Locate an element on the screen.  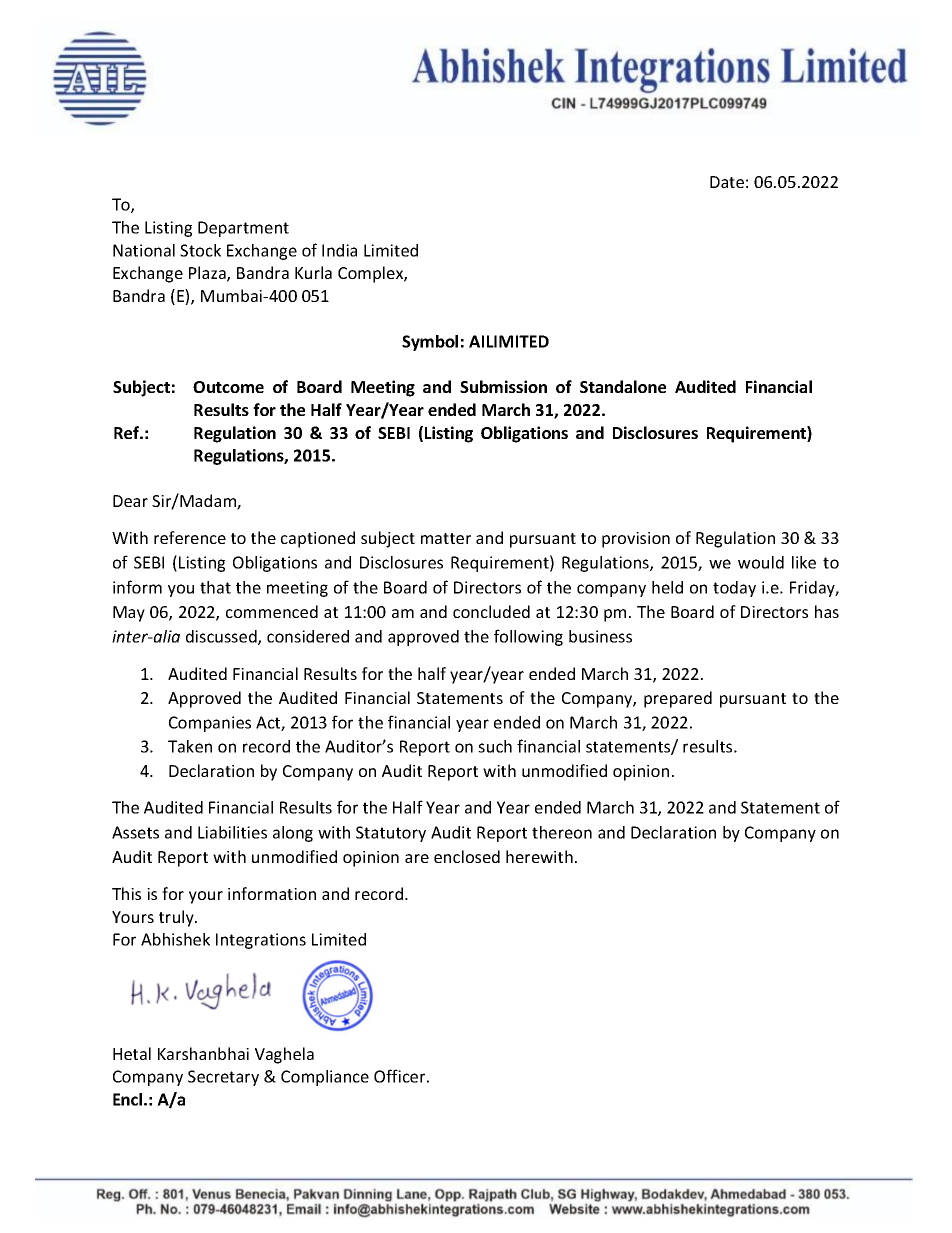
India is located at coordinates (339, 250).
